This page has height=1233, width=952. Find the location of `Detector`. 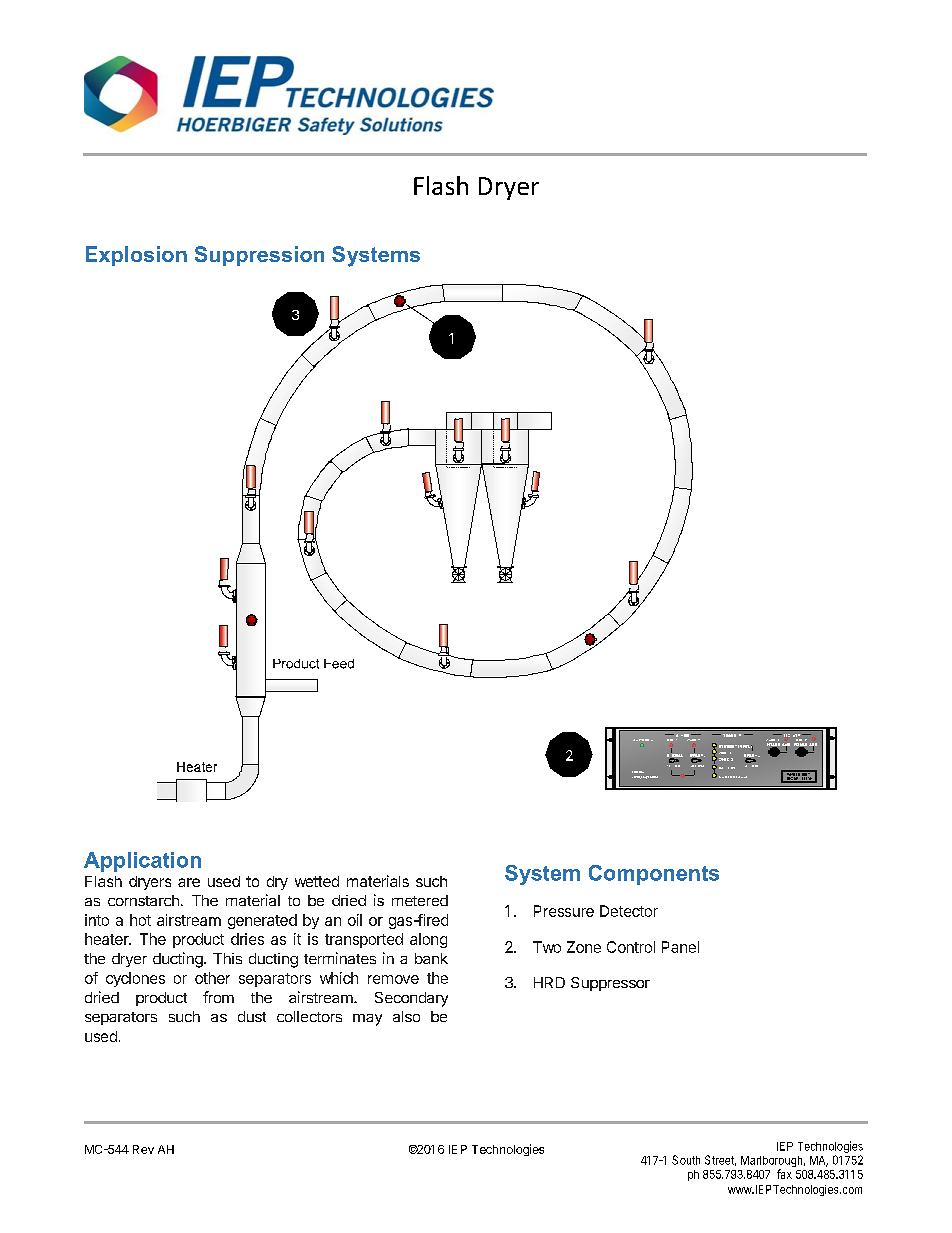

Detector is located at coordinates (629, 911).
